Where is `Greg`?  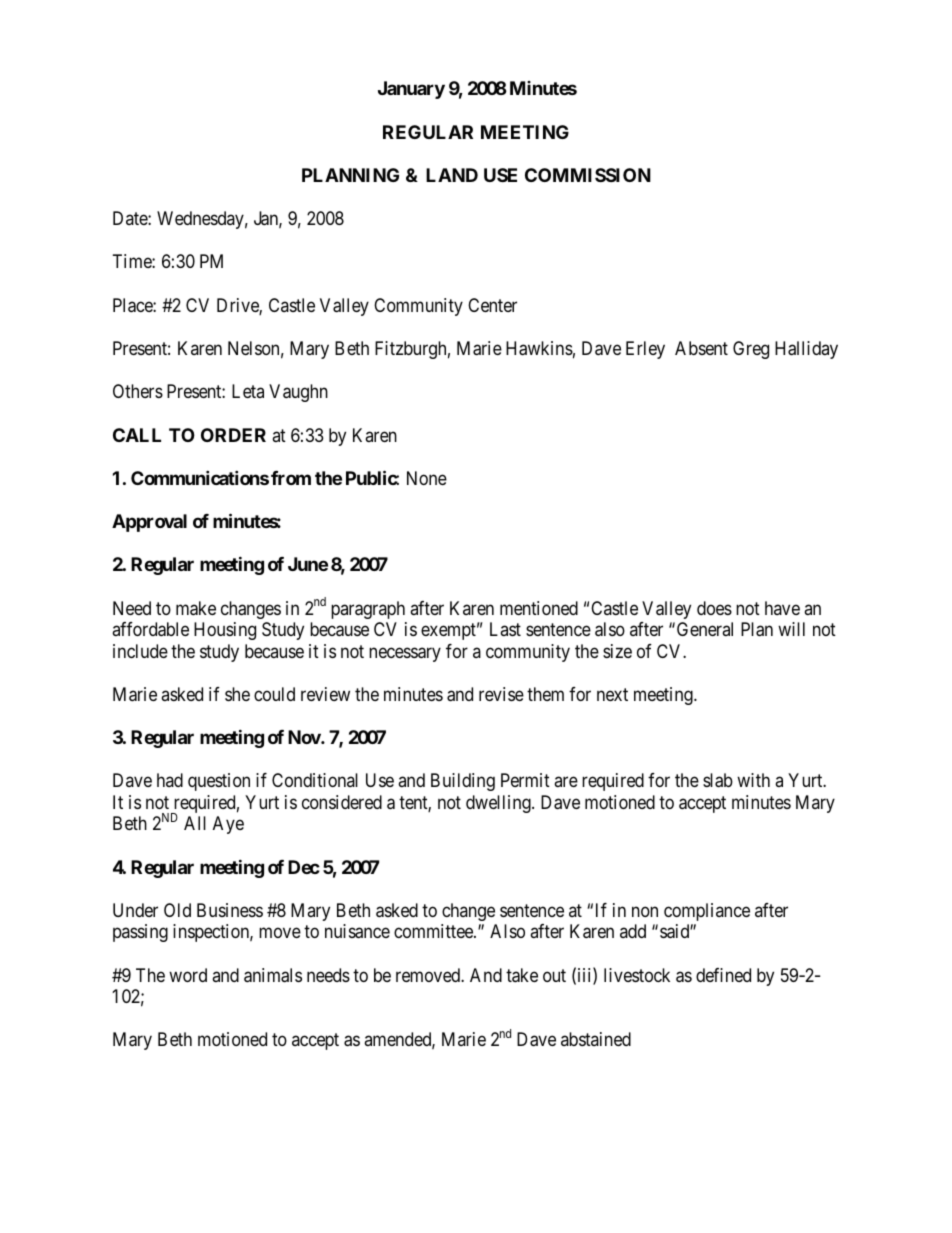 Greg is located at coordinates (751, 350).
